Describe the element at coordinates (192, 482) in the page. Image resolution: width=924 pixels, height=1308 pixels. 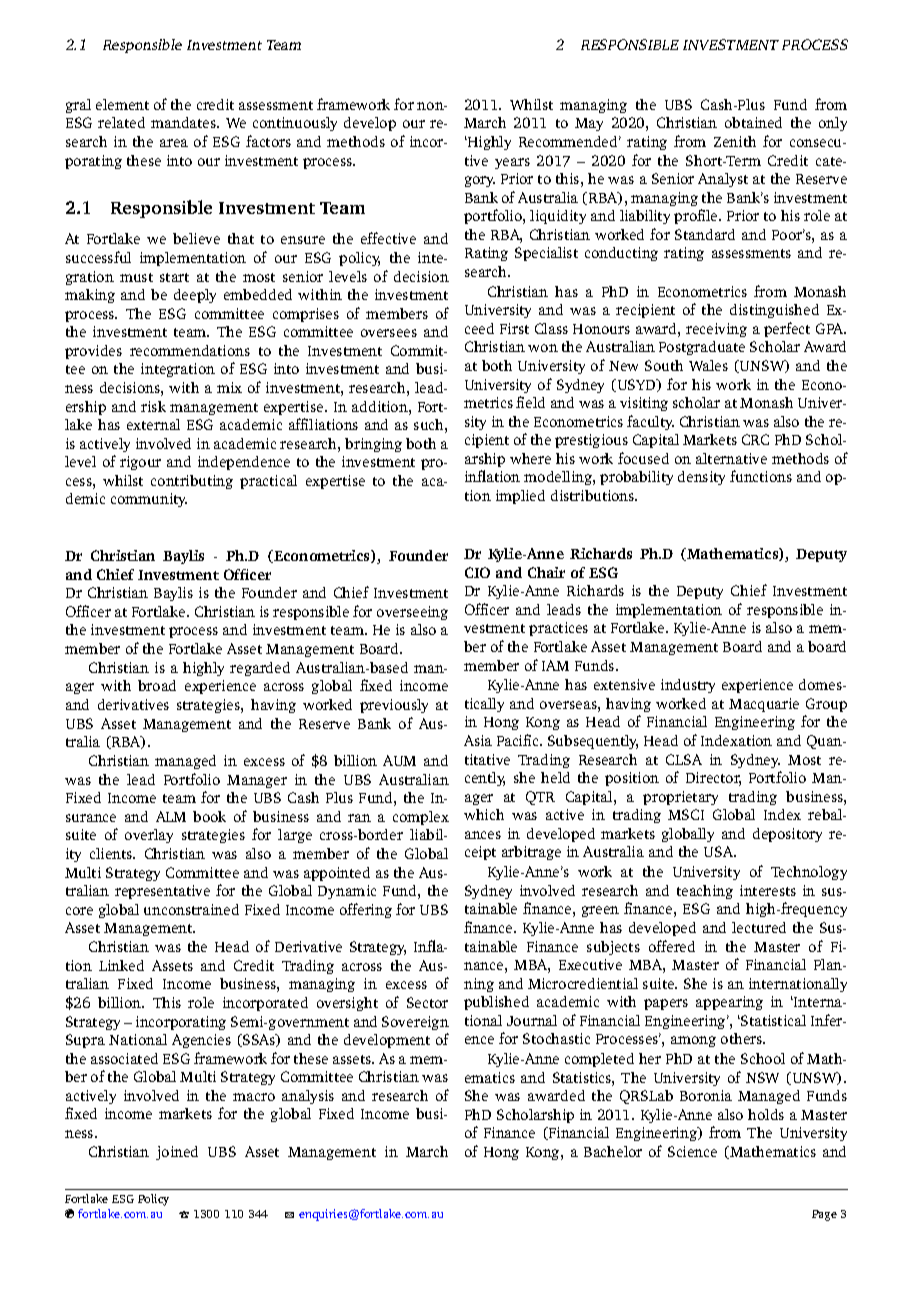
I see `contributing` at that location.
